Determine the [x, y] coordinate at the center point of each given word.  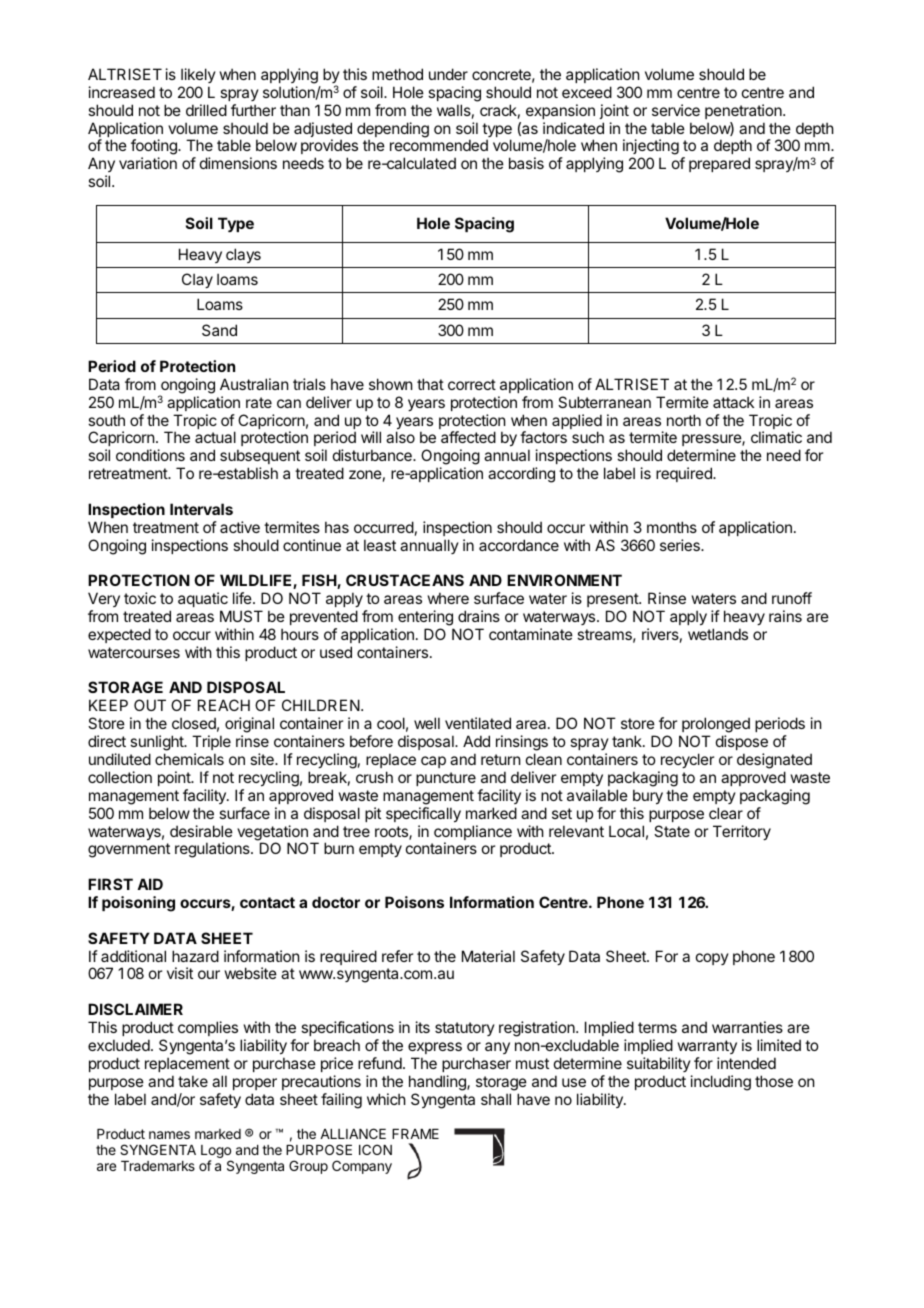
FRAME [415, 1134]
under [448, 74]
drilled [206, 110]
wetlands [718, 634]
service [676, 110]
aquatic [203, 599]
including [721, 1083]
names [169, 1135]
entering [425, 618]
